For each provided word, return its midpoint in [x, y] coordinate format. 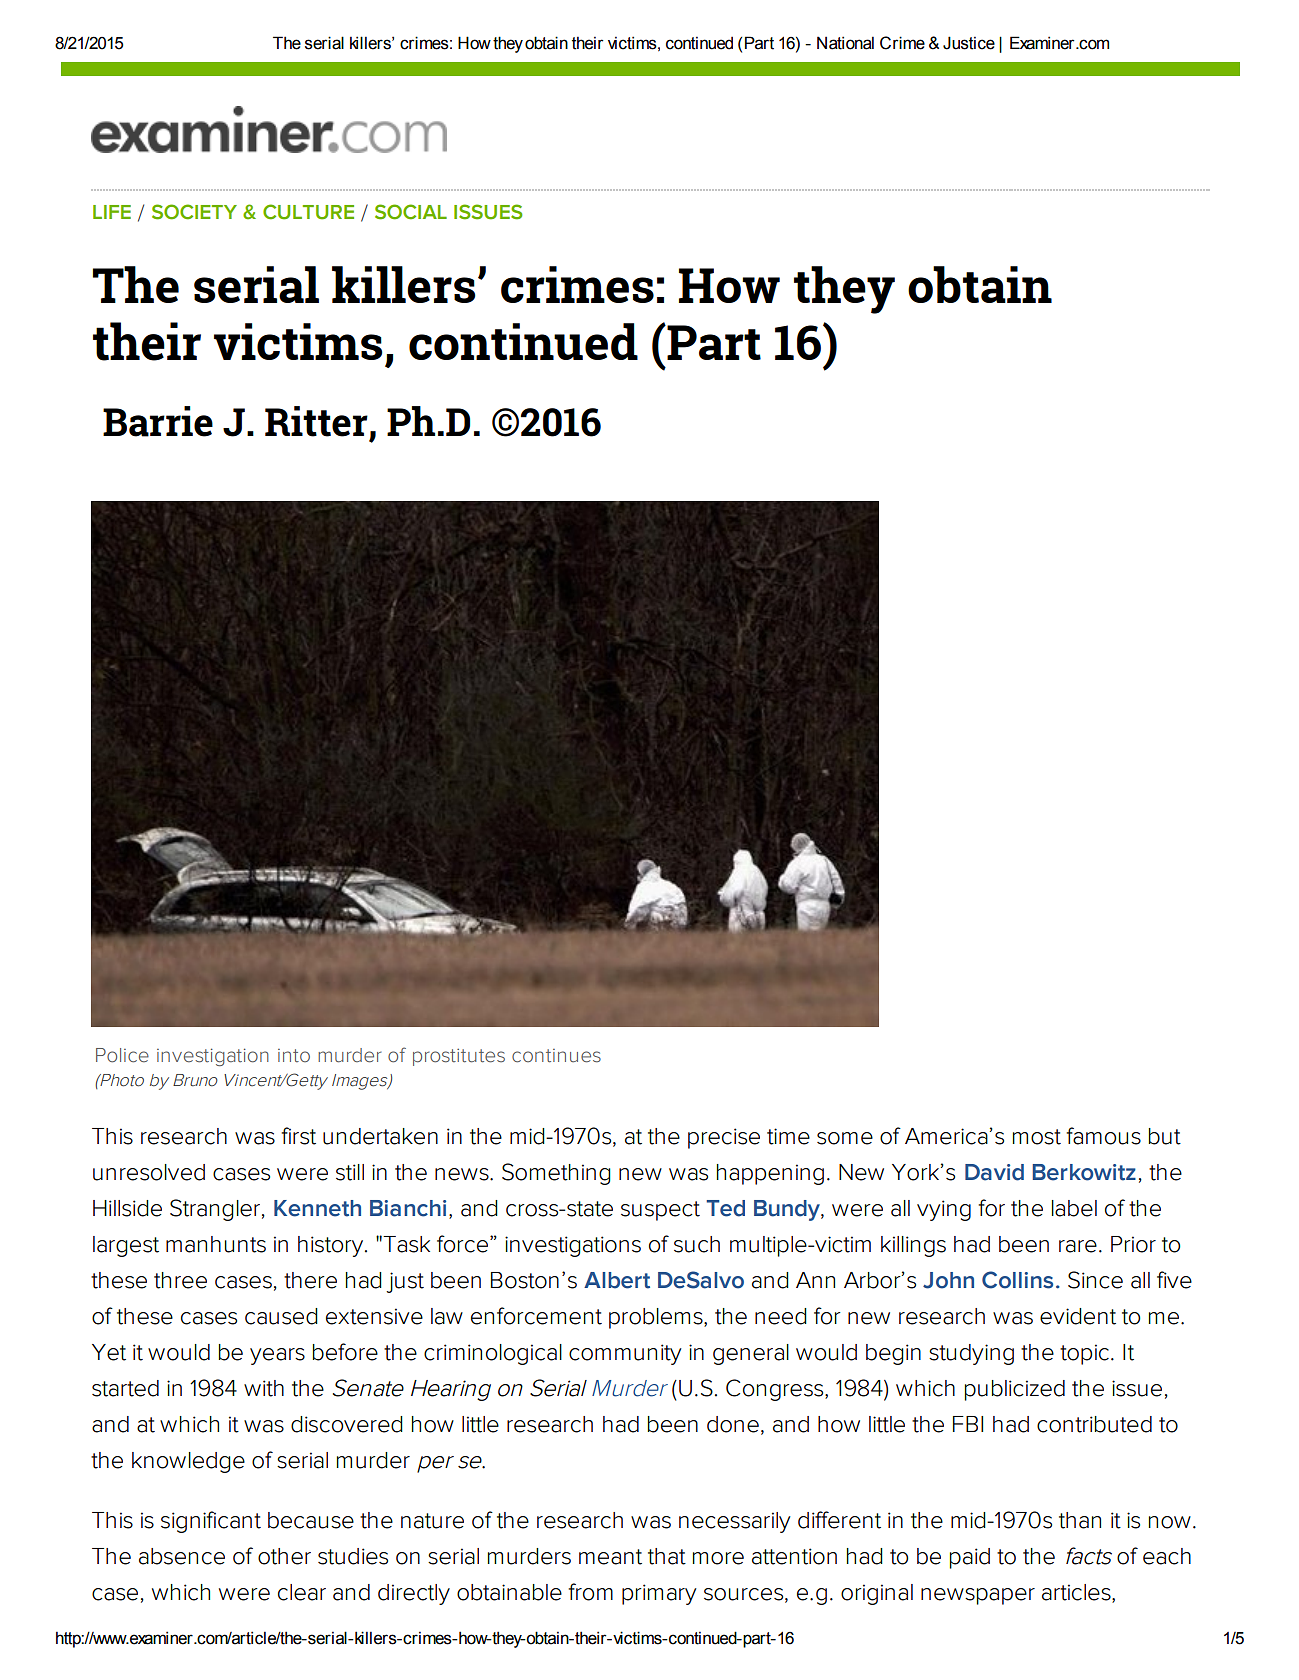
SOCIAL [411, 212]
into [294, 1055]
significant [211, 1522]
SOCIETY [194, 212]
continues [556, 1056]
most [1037, 1137]
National [845, 43]
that [667, 1556]
